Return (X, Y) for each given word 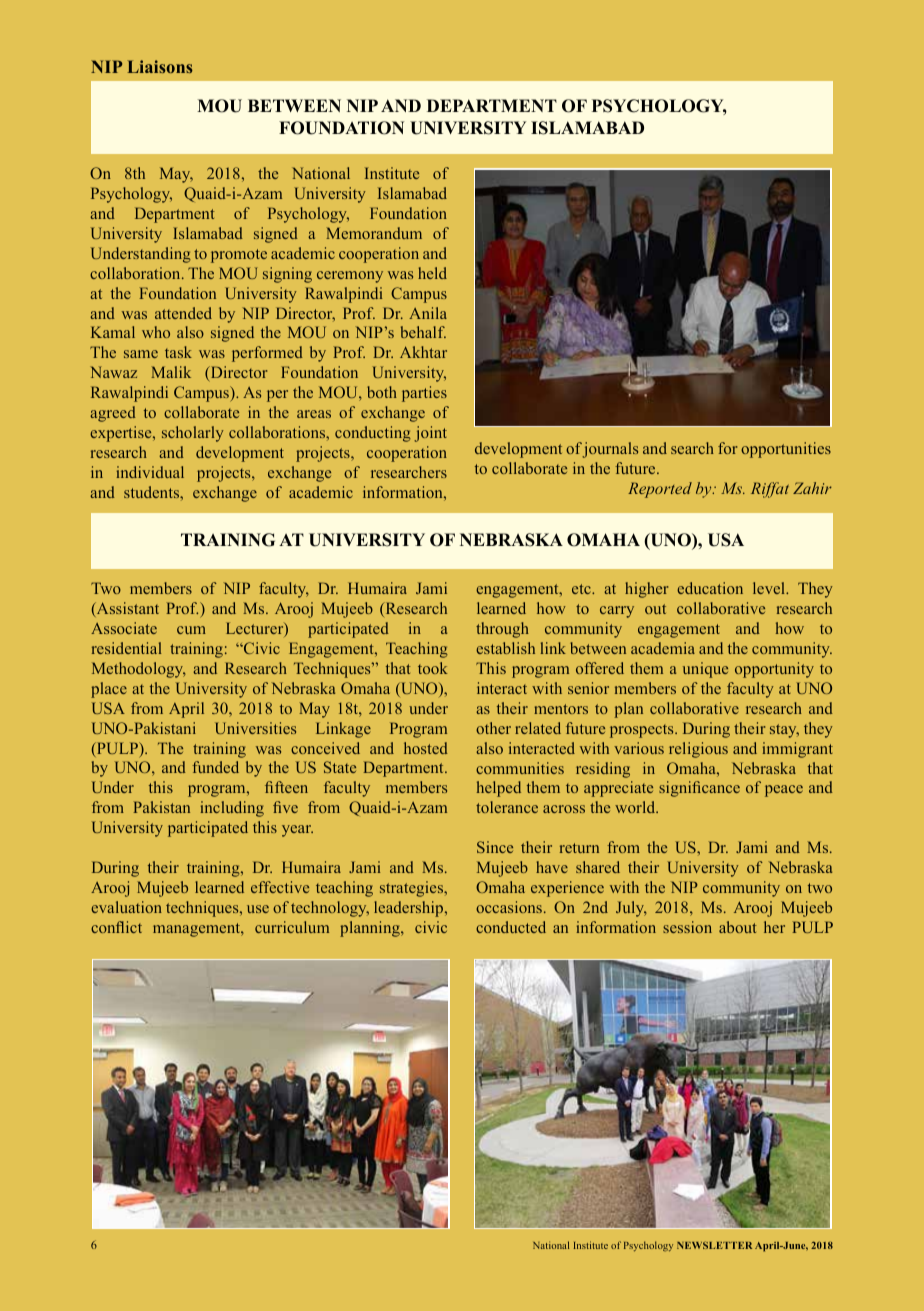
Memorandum (374, 233)
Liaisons (160, 66)
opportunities (786, 450)
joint (430, 434)
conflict (116, 927)
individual (150, 472)
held (432, 273)
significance (699, 789)
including (232, 809)
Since (495, 847)
